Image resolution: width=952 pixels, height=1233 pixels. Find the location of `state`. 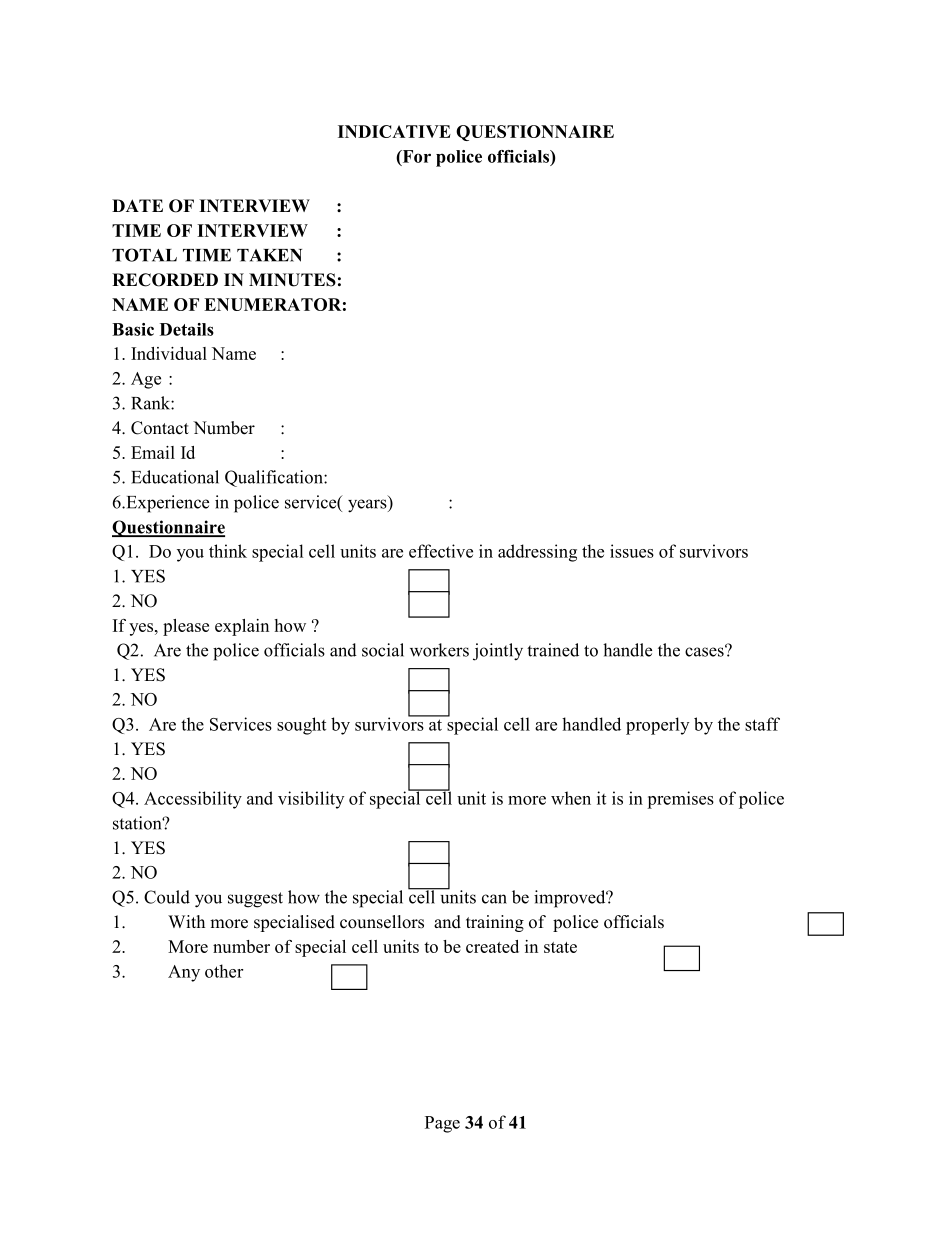

state is located at coordinates (560, 947).
